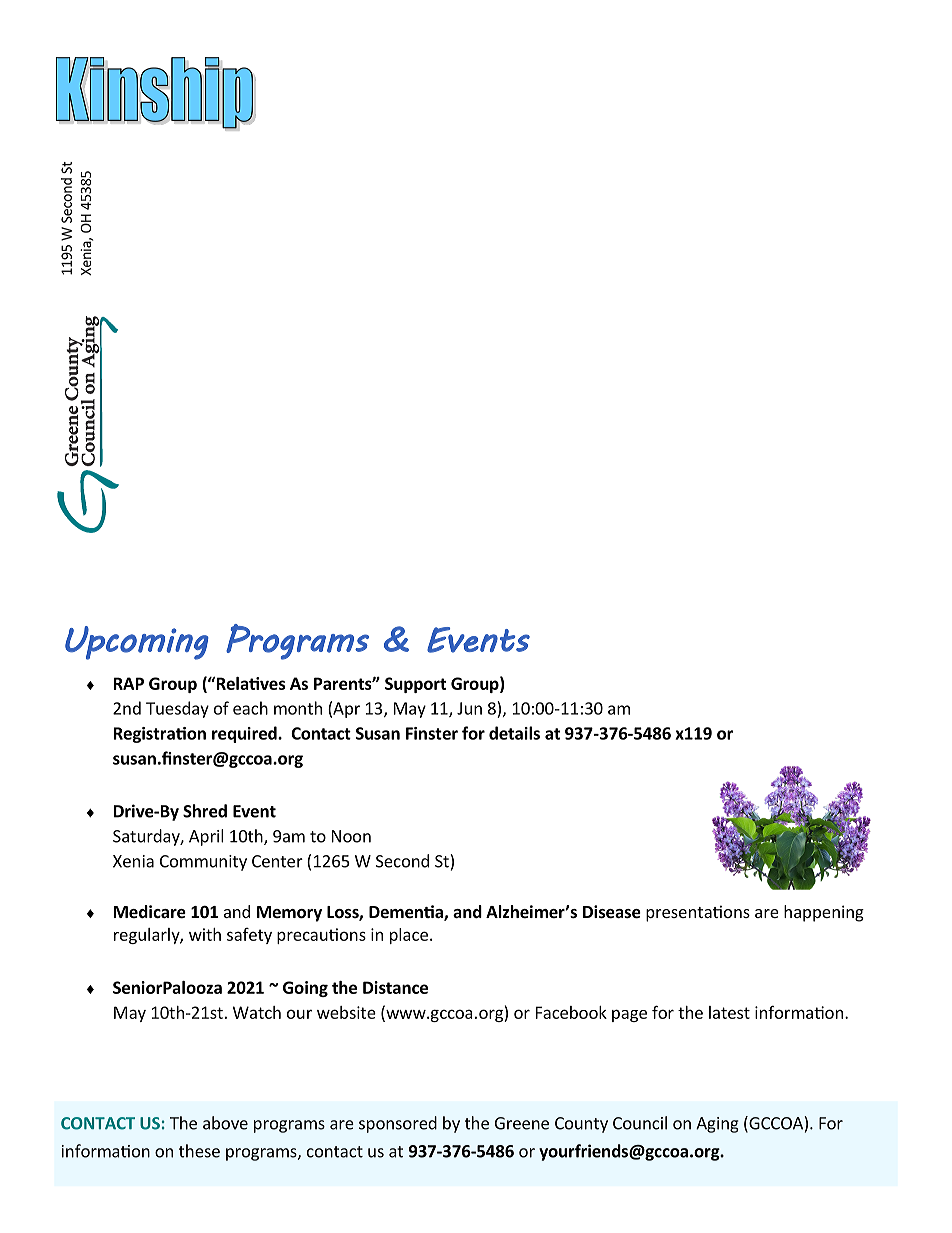 The width and height of the image is (952, 1233). What do you see at coordinates (205, 934) in the image?
I see `with` at bounding box center [205, 934].
